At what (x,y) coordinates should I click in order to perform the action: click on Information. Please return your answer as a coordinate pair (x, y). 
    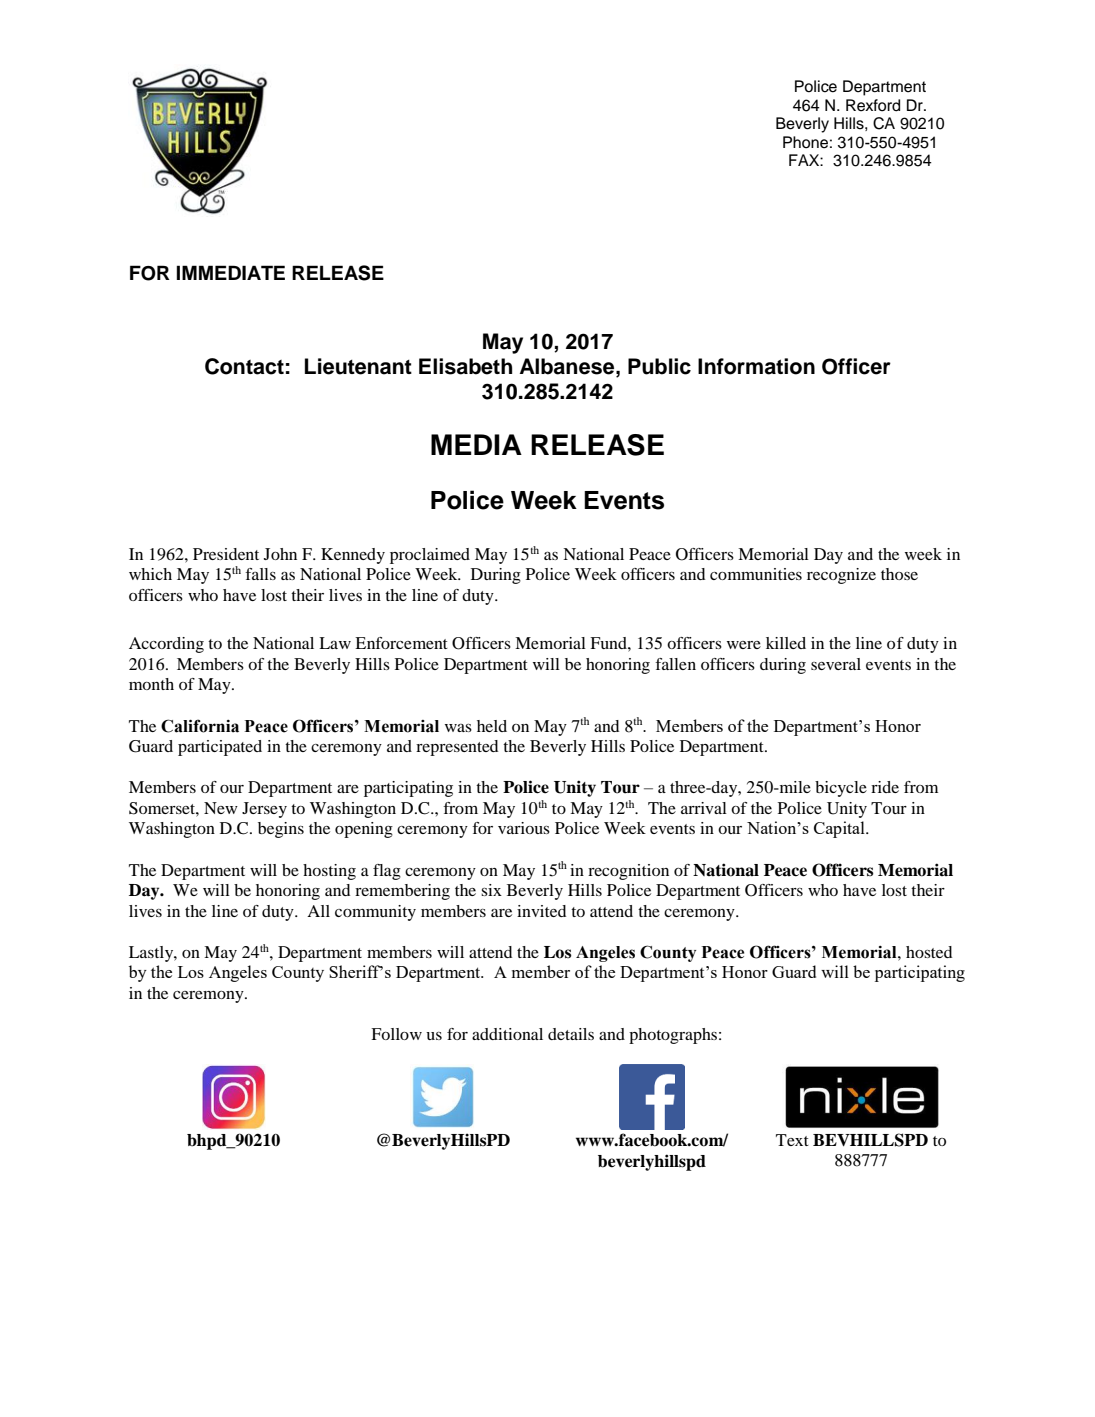
    Looking at the image, I should click on (756, 366).
